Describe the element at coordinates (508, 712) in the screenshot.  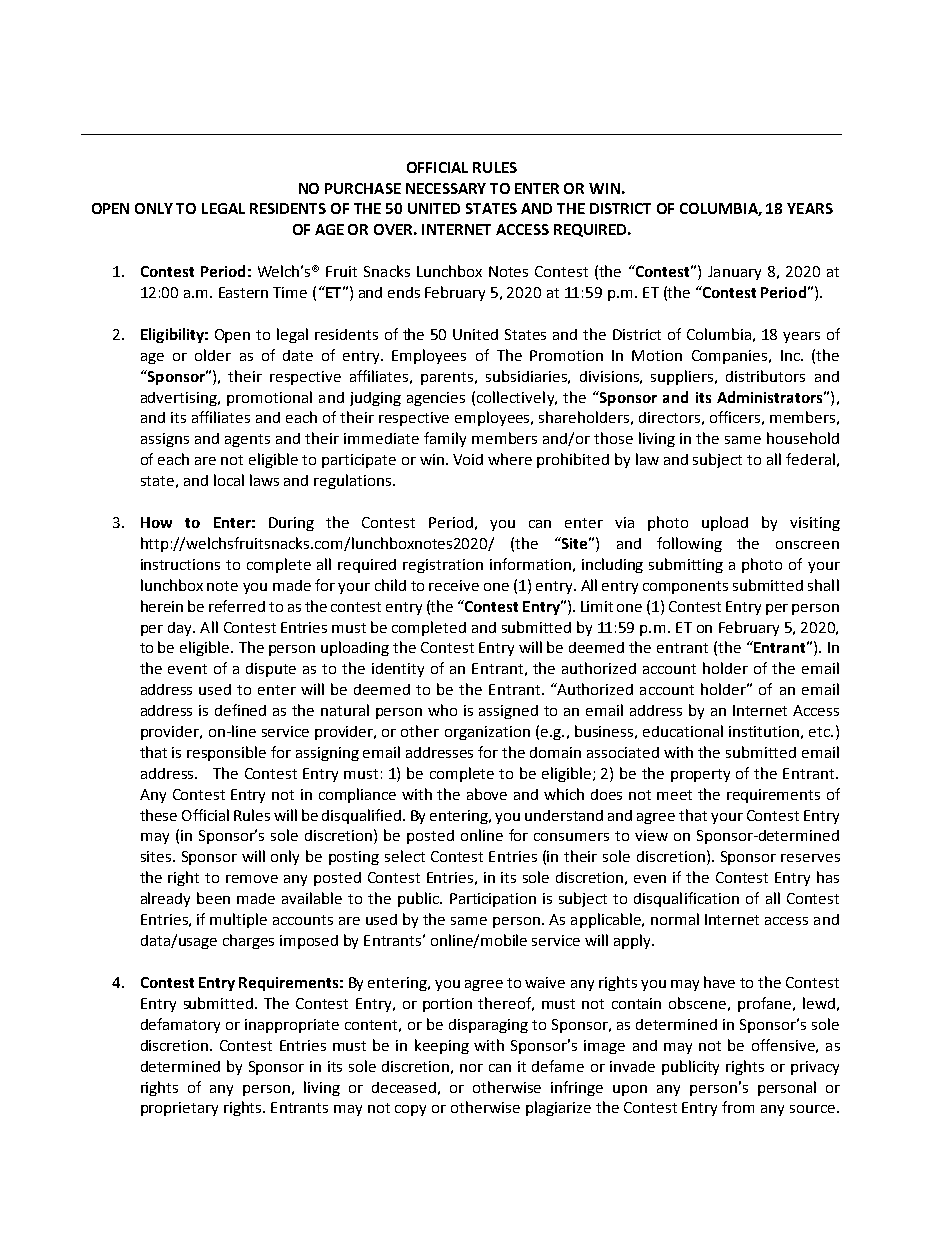
I see `assigned` at that location.
